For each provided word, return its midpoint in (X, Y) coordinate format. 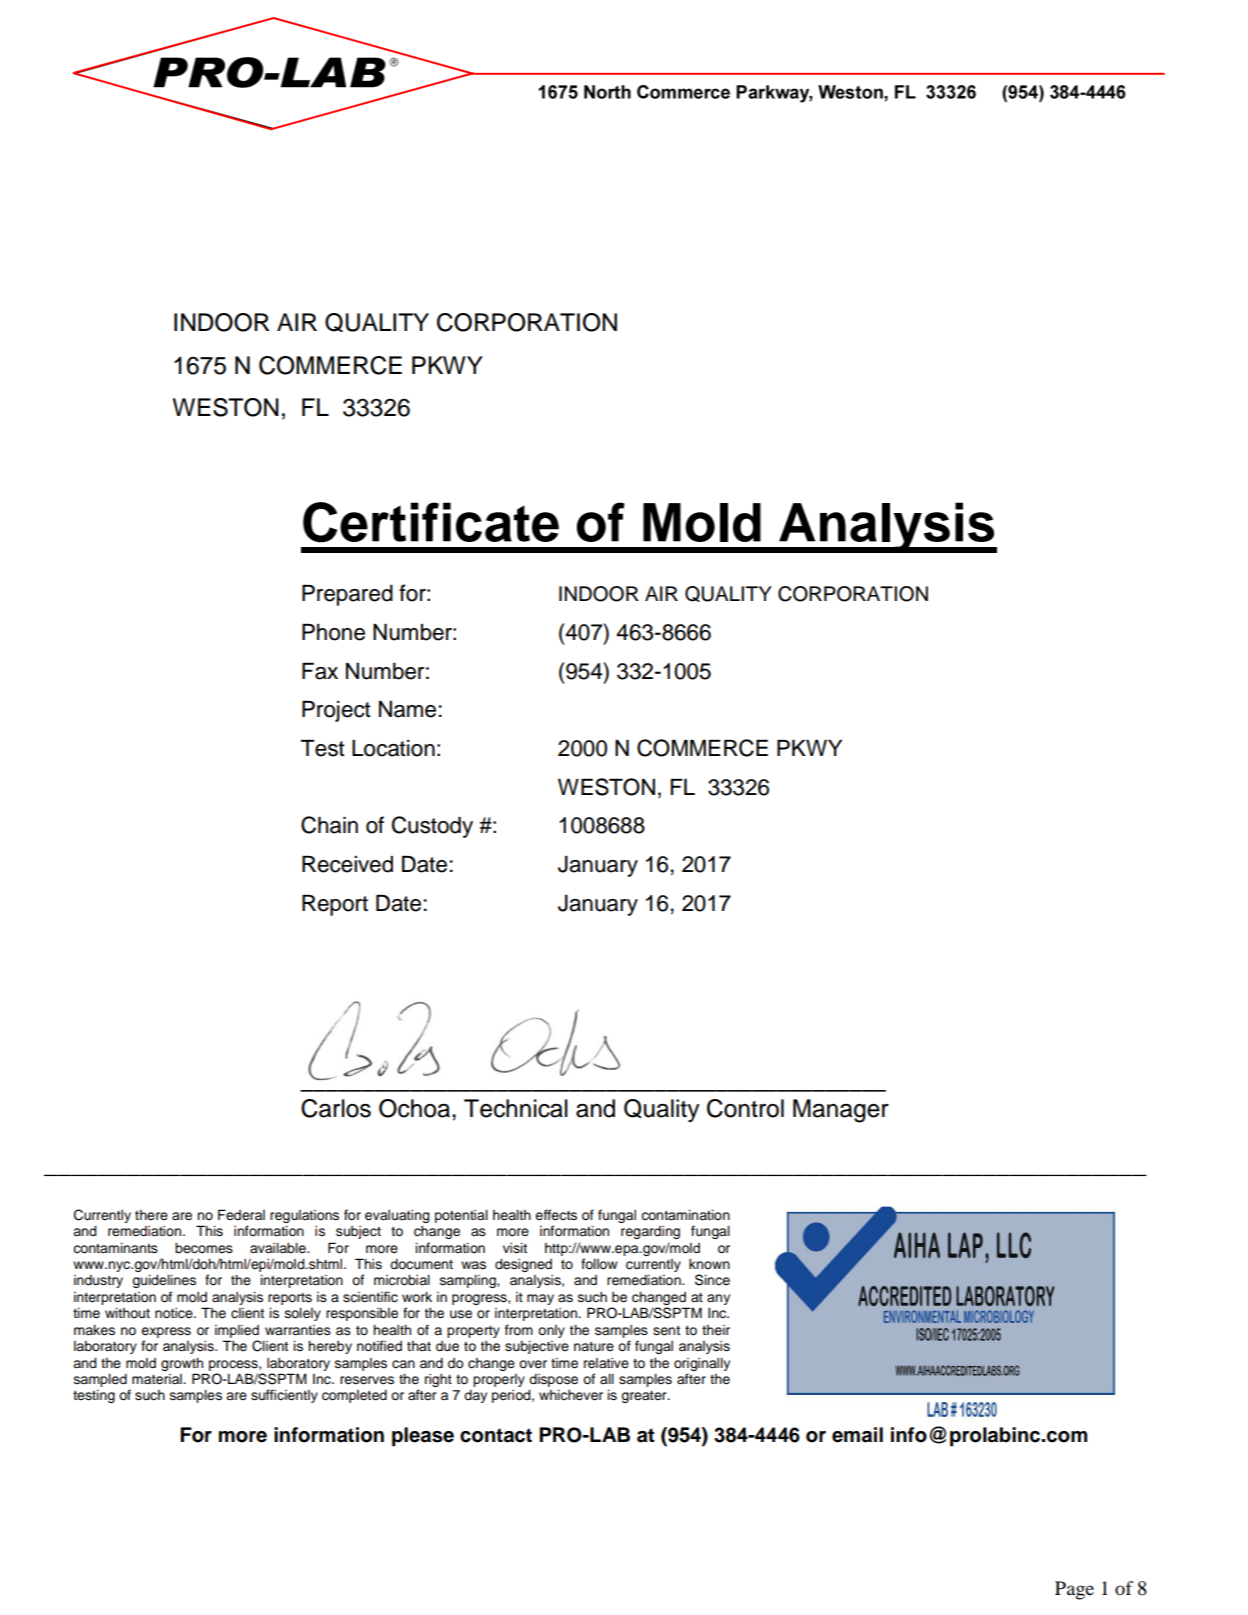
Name (407, 709)
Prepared (347, 595)
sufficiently (284, 1396)
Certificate (431, 522)
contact (496, 1435)
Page (1074, 1590)
